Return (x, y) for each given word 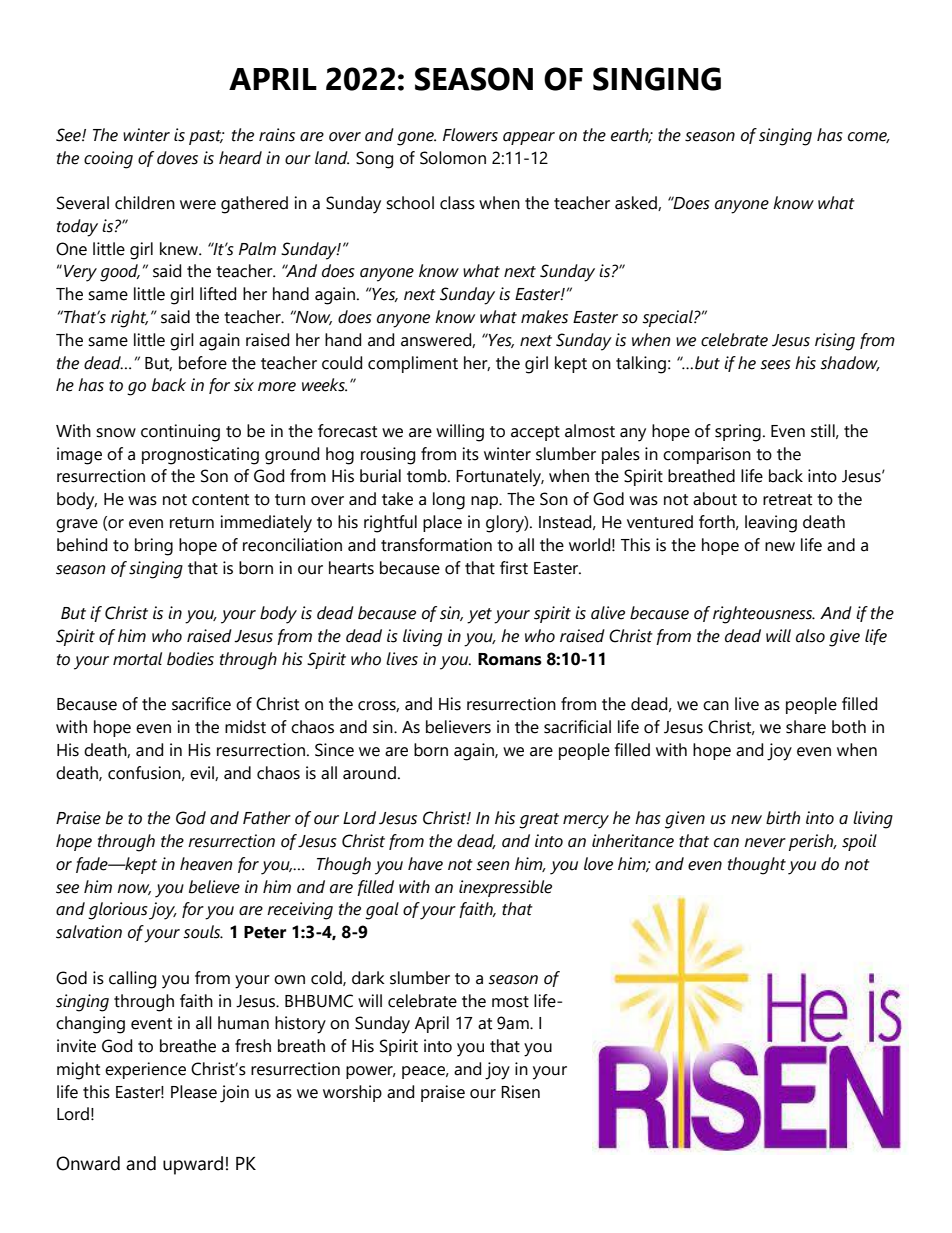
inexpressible (505, 888)
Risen (520, 1092)
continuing (180, 433)
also (810, 636)
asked (637, 203)
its (471, 454)
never (765, 843)
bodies (190, 659)
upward (193, 1165)
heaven (206, 864)
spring (738, 433)
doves (177, 158)
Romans (510, 659)
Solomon (453, 158)
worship (352, 1093)
